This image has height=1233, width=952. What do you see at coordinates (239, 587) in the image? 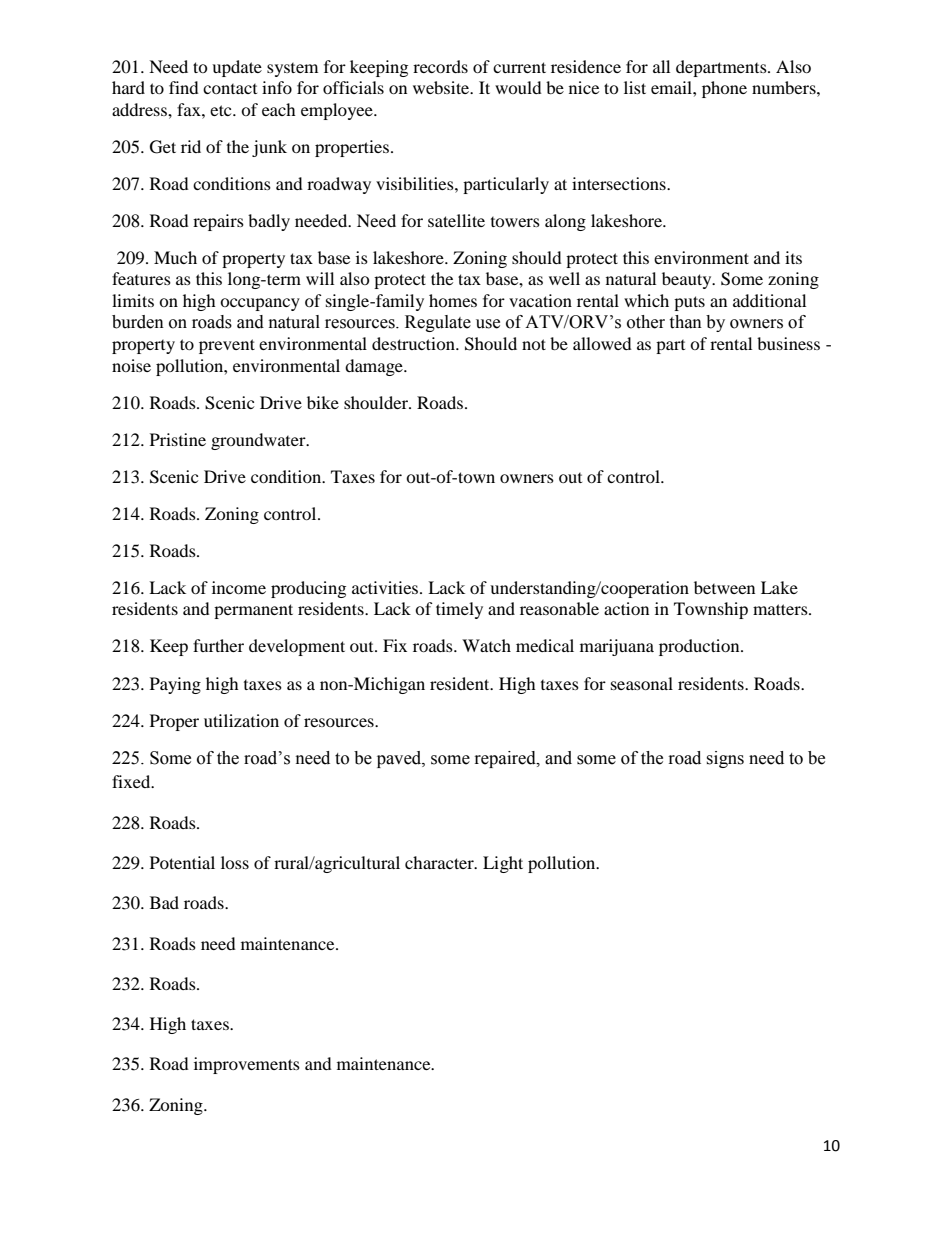
I see `income` at bounding box center [239, 587].
